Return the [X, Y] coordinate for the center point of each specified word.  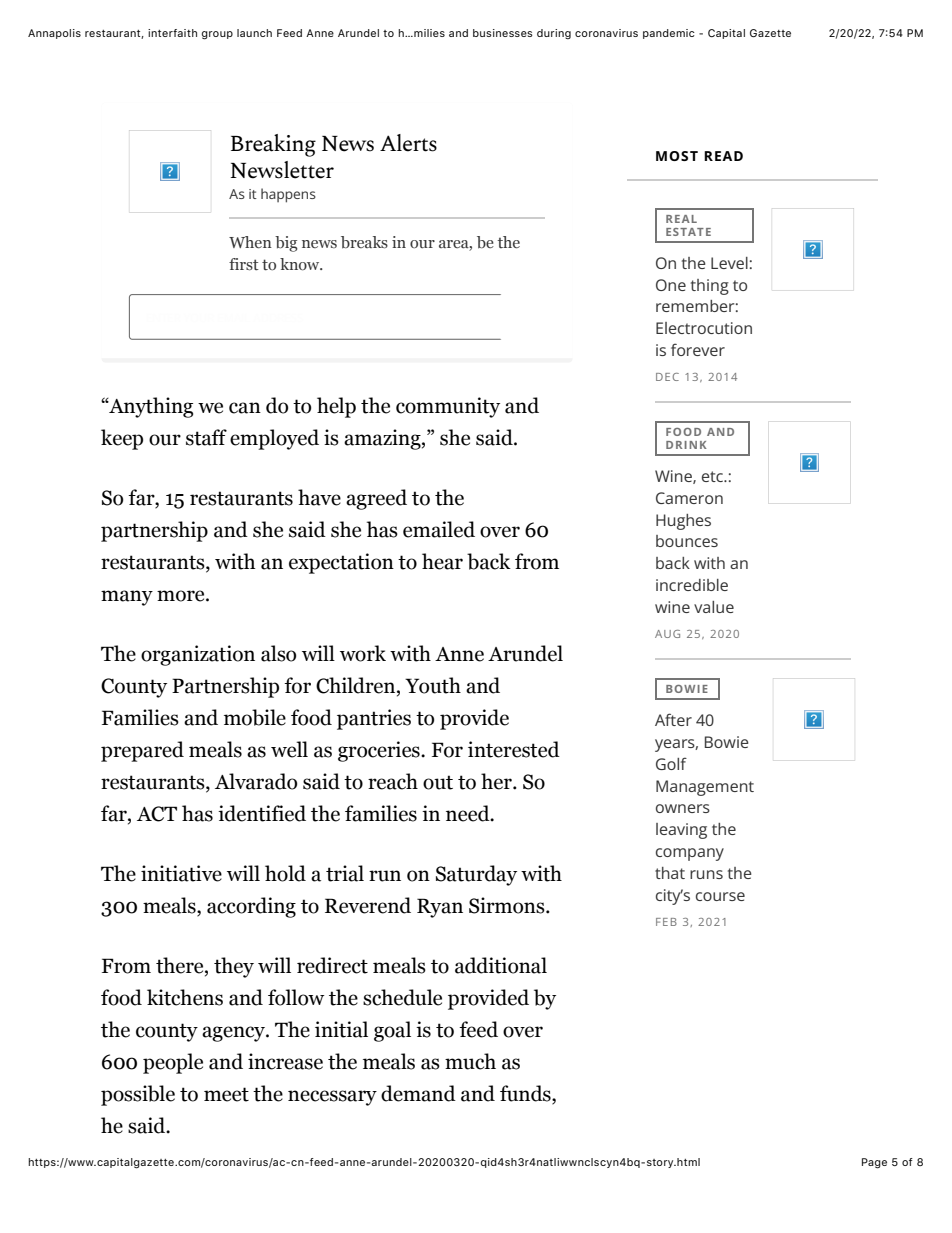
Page [874, 1163]
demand [418, 1093]
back [489, 561]
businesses [503, 33]
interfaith [172, 33]
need [469, 813]
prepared [142, 751]
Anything [150, 407]
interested [514, 749]
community [448, 407]
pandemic [669, 34]
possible [138, 1095]
